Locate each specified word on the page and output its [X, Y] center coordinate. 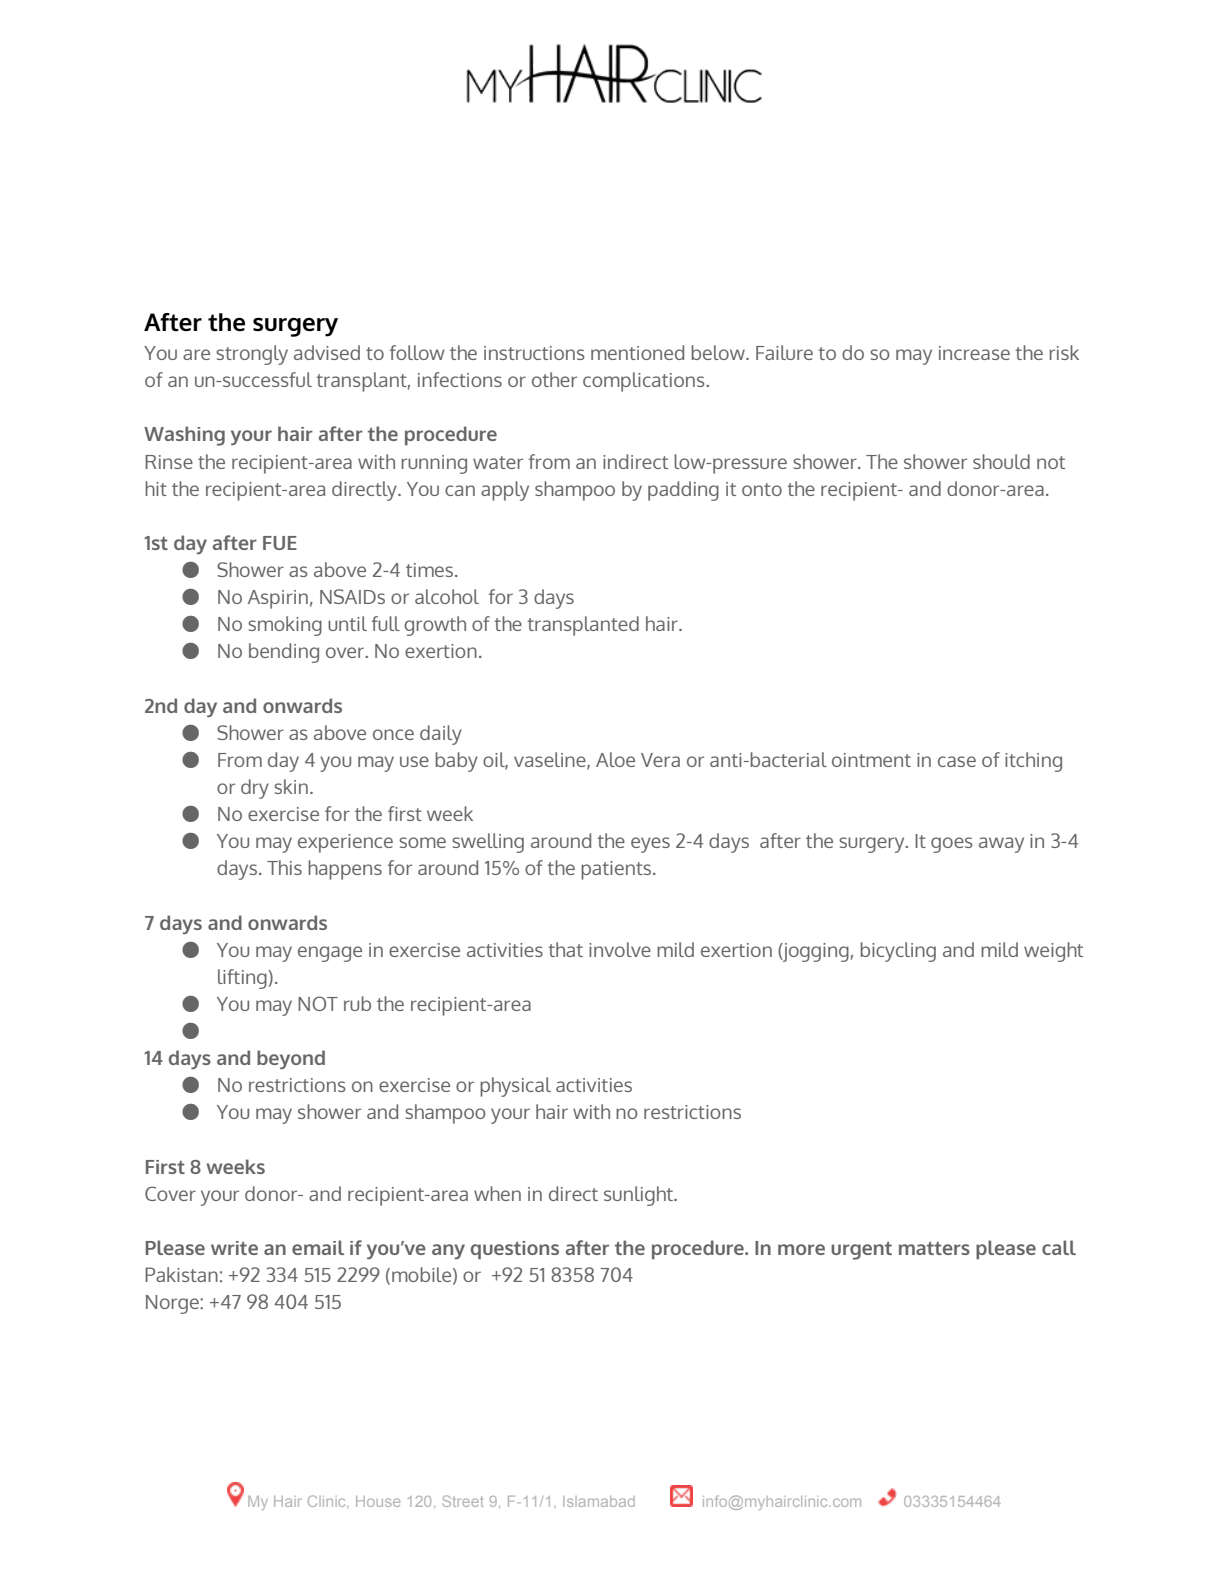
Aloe [615, 759]
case [957, 761]
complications [645, 382]
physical [515, 1087]
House [378, 1501]
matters [934, 1248]
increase [974, 353]
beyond [291, 1059]
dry [255, 789]
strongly [252, 355]
